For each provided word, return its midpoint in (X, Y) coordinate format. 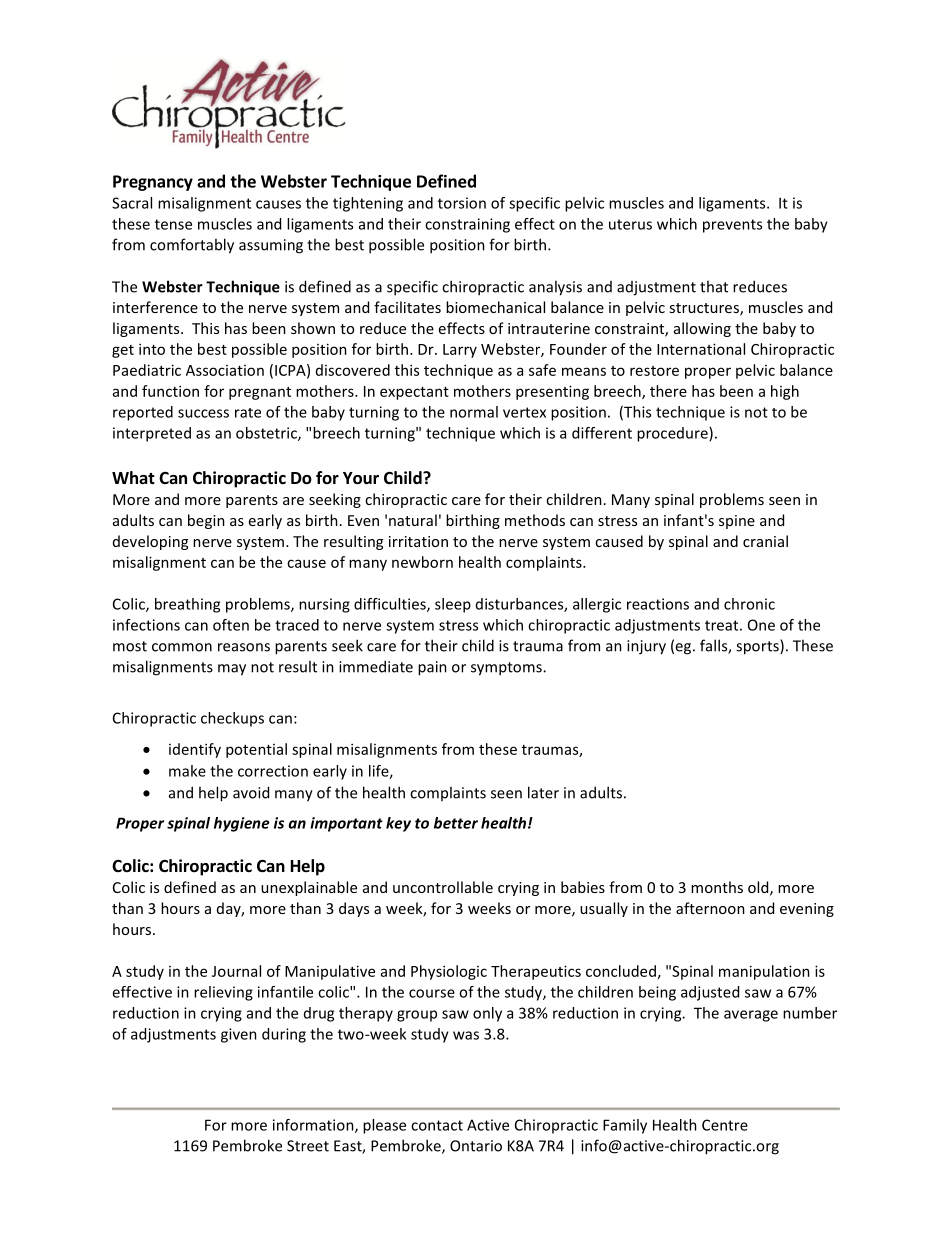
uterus (630, 224)
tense (173, 224)
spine (737, 522)
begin (206, 521)
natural (413, 520)
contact (437, 1125)
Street (308, 1146)
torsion (462, 203)
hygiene (242, 824)
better (456, 823)
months (717, 887)
